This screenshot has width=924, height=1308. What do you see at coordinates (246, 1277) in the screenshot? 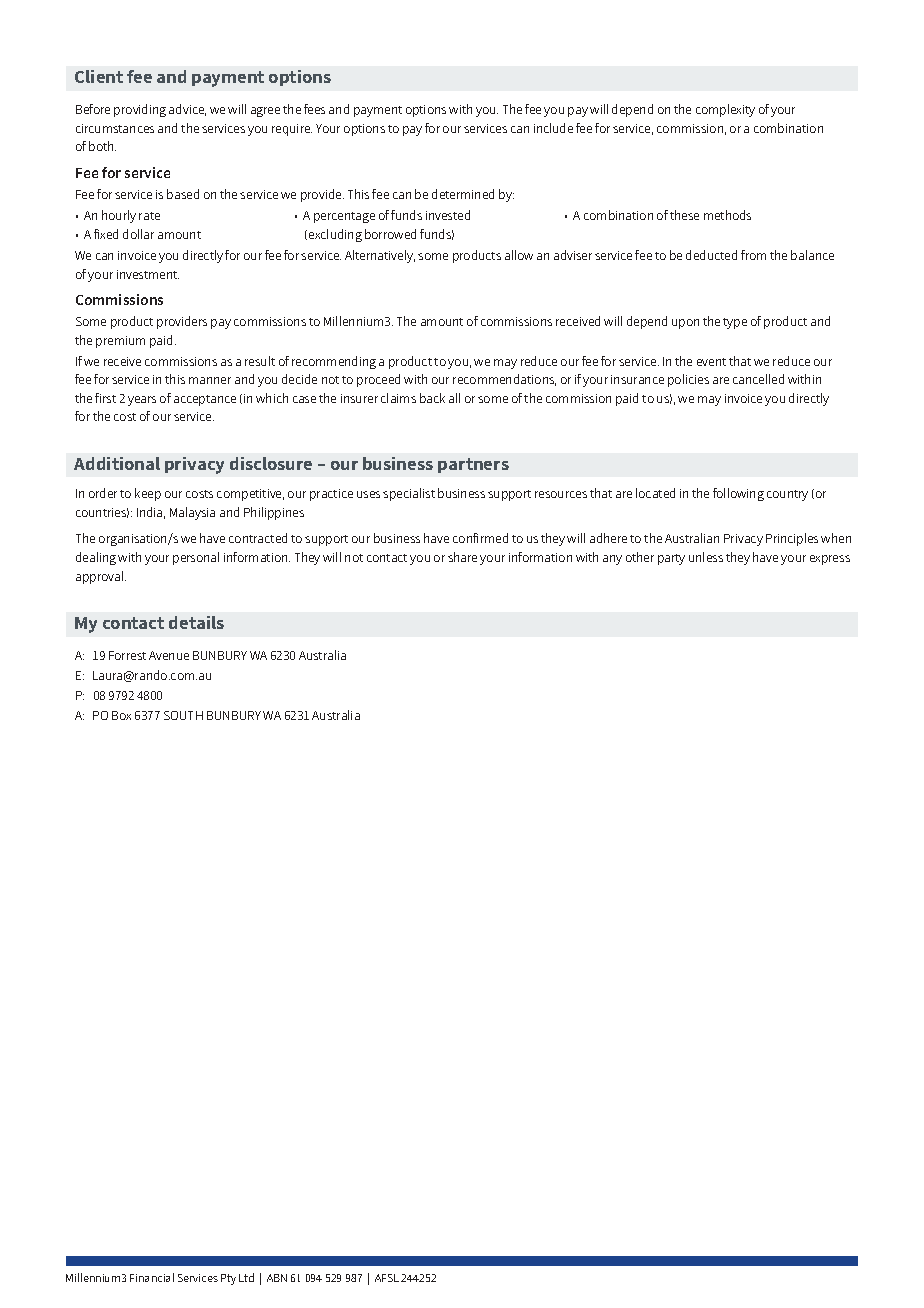
I see `Ltd` at bounding box center [246, 1277].
